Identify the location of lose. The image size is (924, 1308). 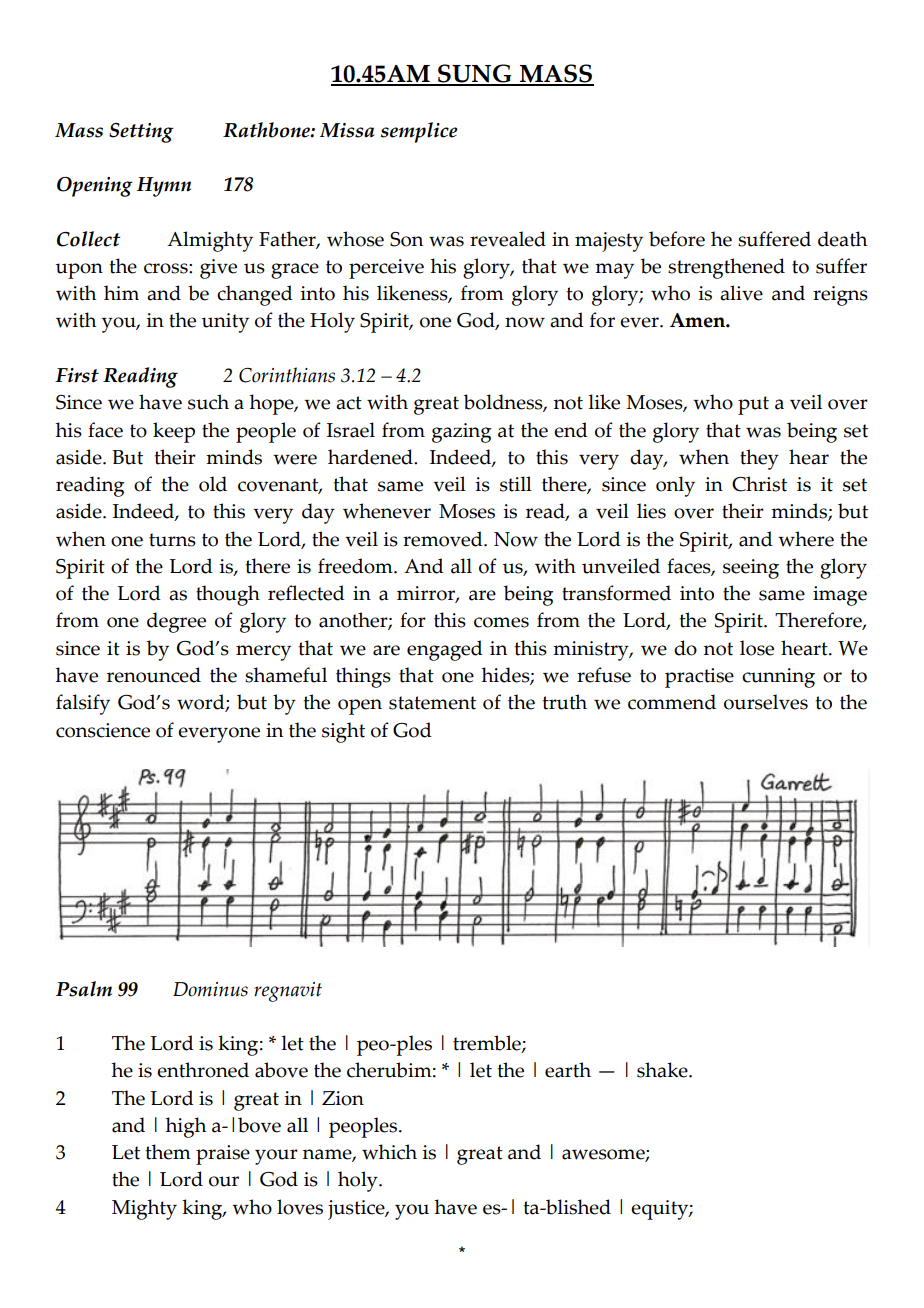
(757, 648).
